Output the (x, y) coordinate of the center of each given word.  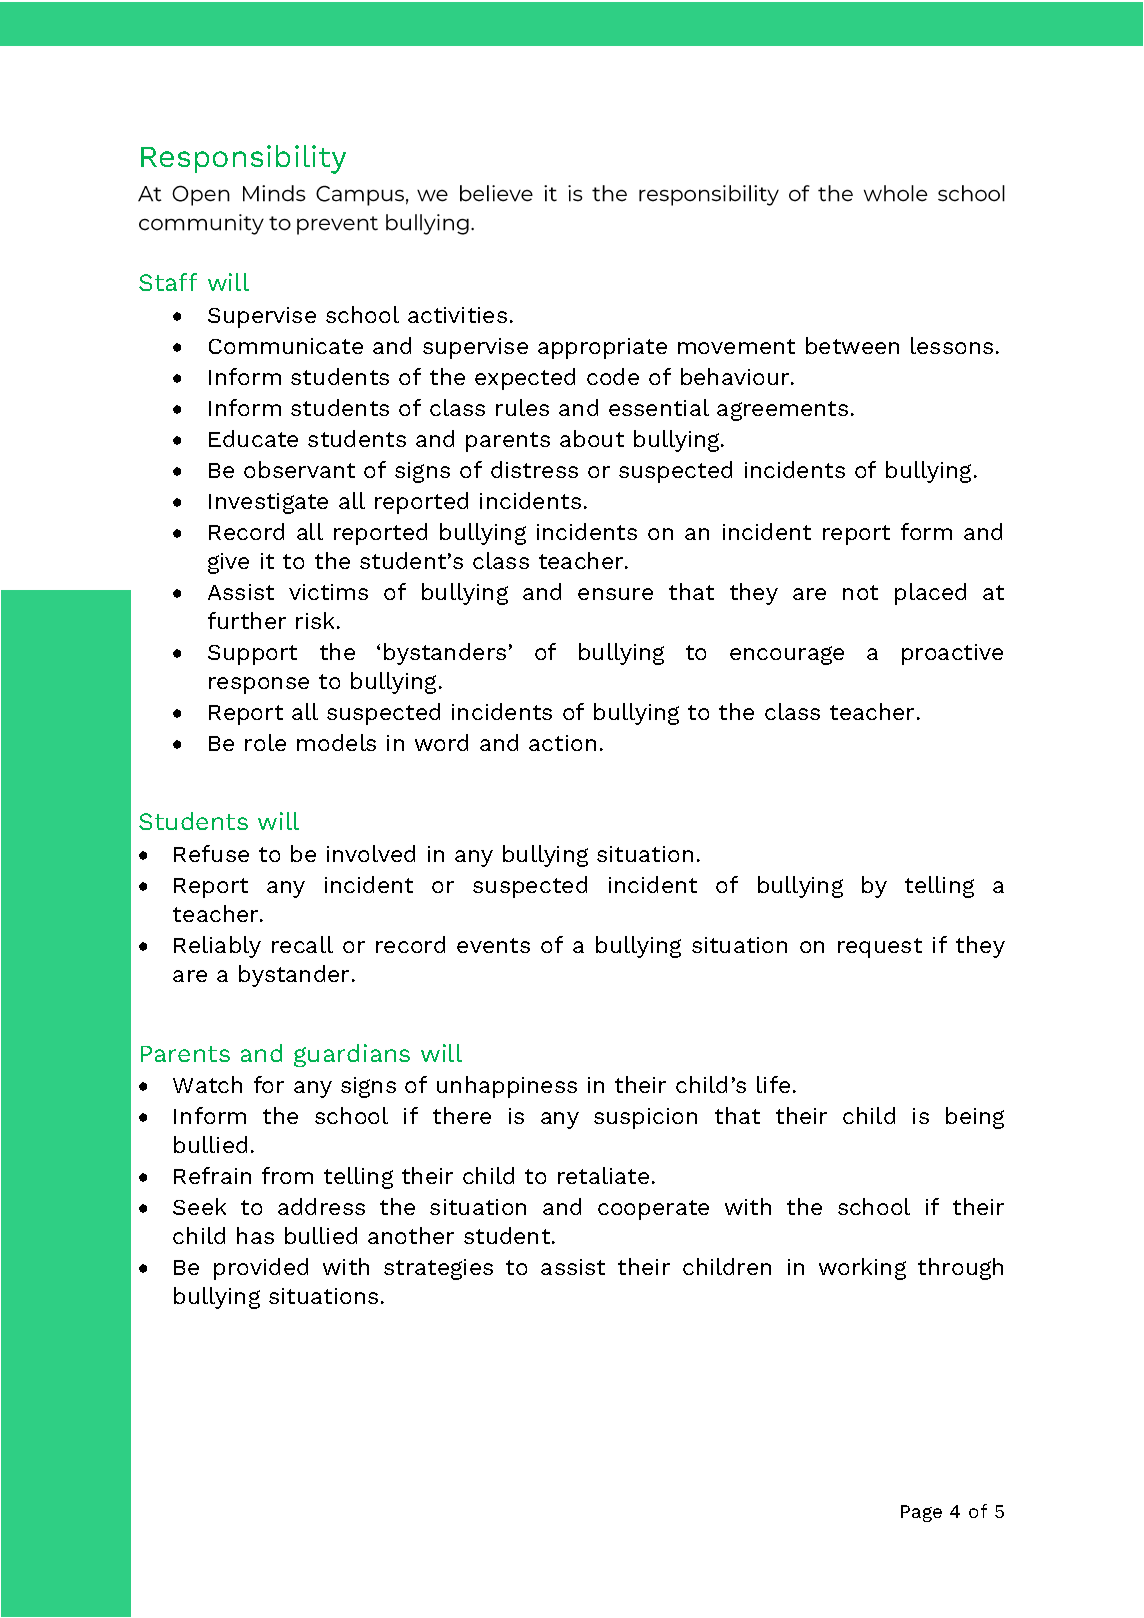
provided (261, 1269)
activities (457, 315)
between (852, 345)
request (880, 948)
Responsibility (243, 159)
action (562, 743)
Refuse (211, 853)
